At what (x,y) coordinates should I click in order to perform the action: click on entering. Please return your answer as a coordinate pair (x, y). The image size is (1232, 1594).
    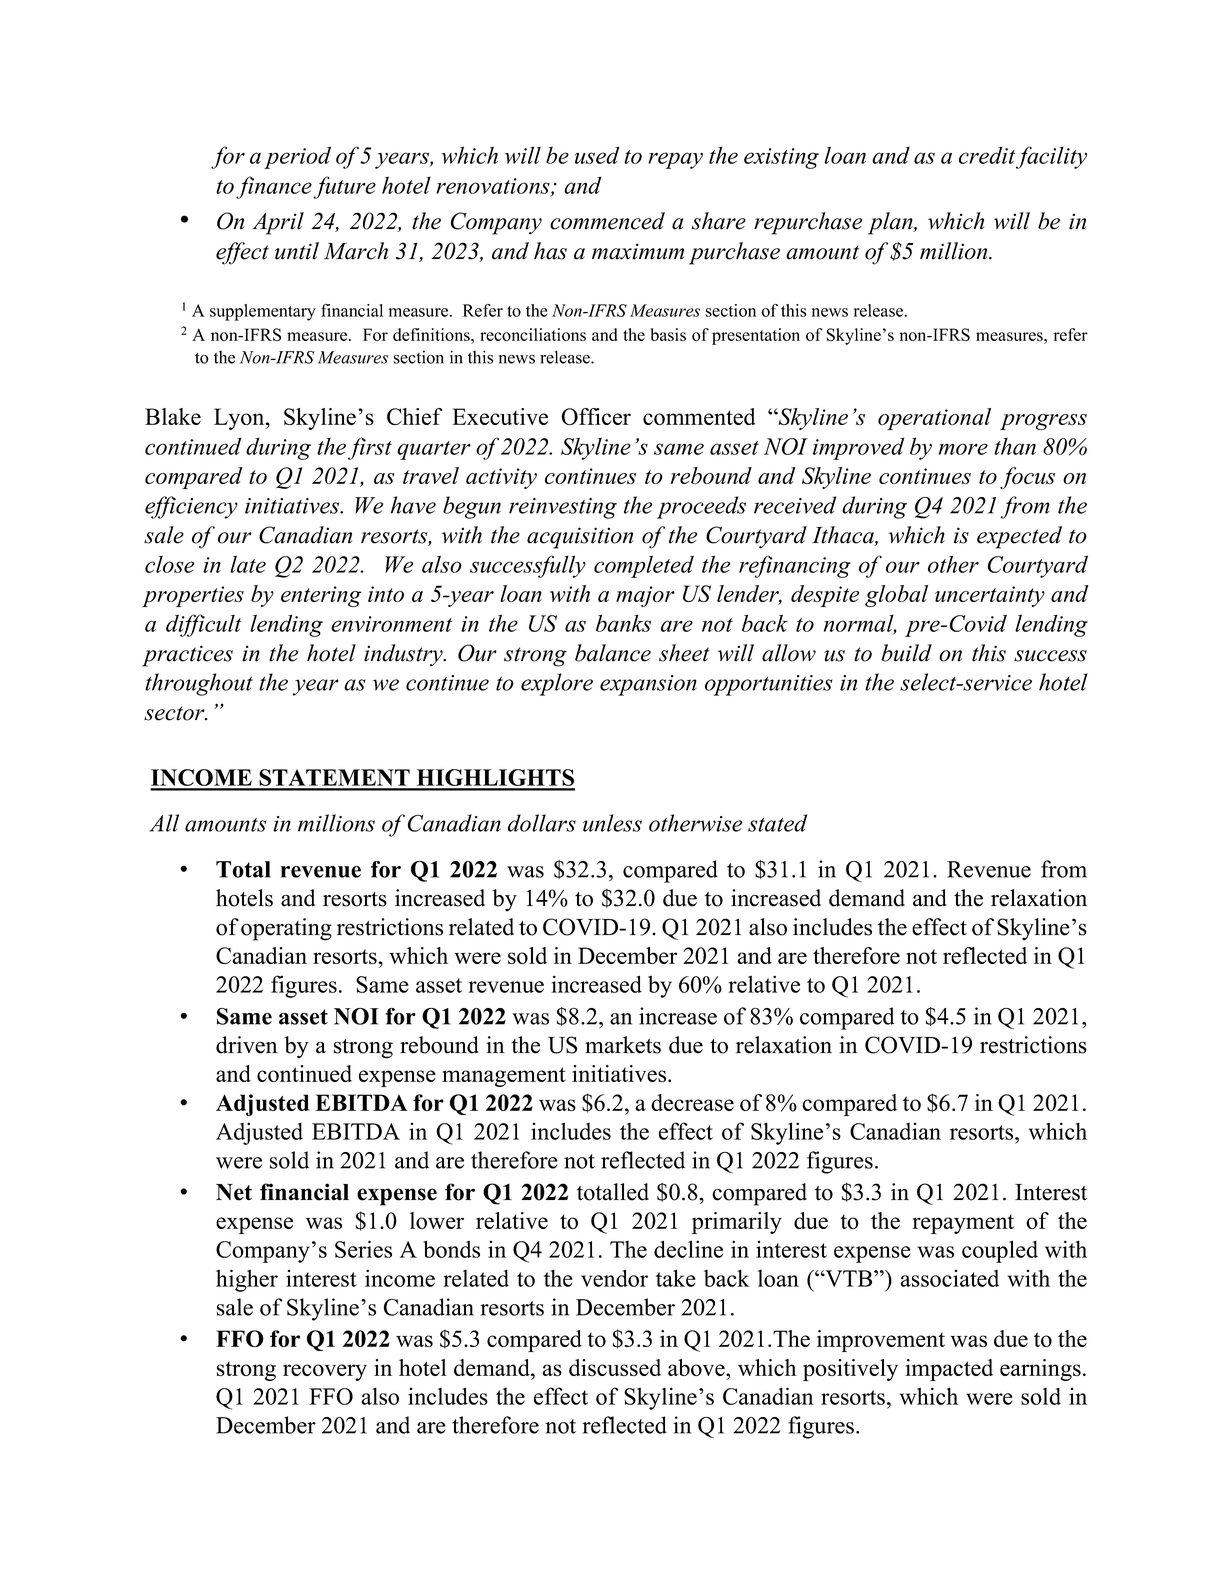
    Looking at the image, I should click on (321, 596).
